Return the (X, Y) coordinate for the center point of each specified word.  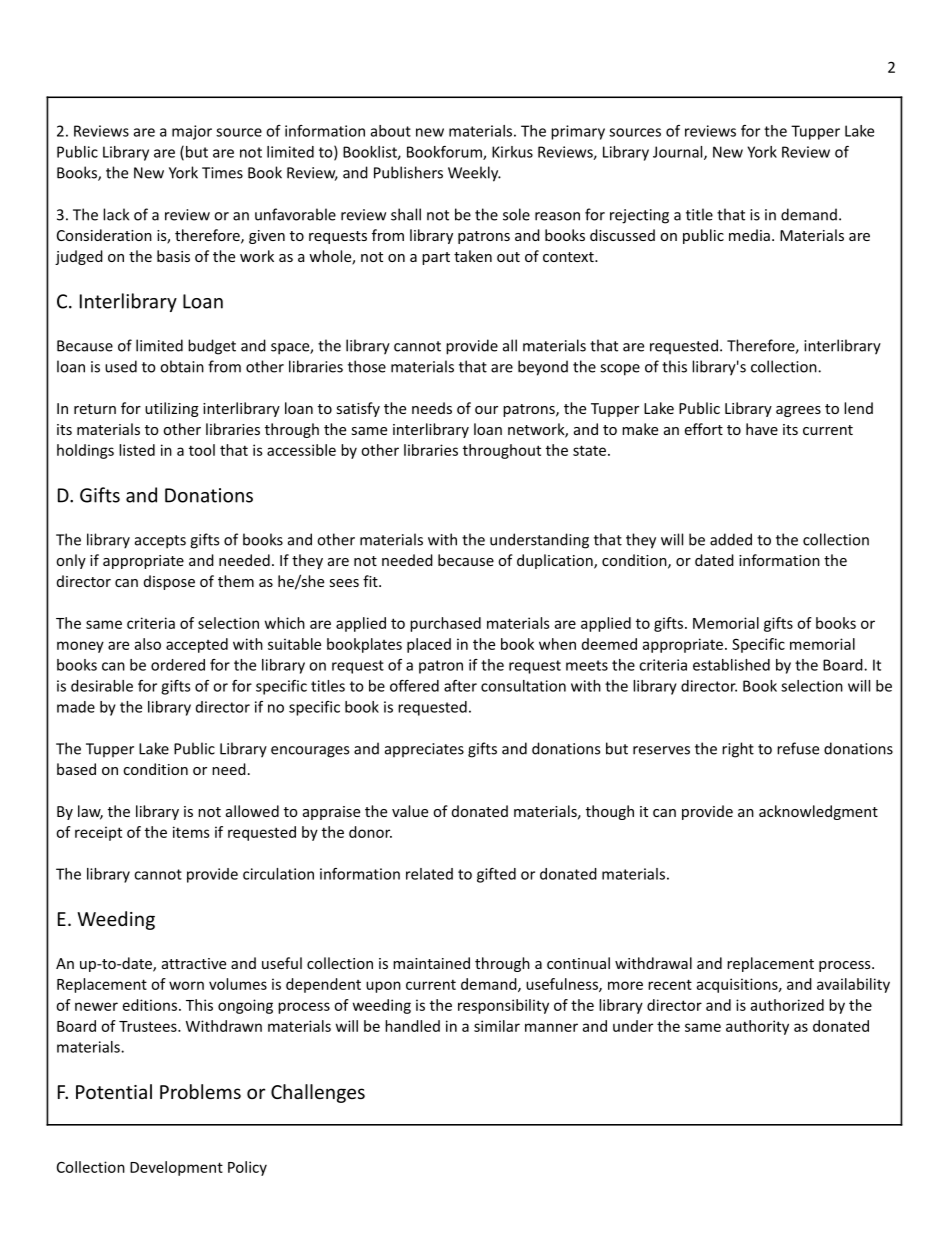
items (191, 832)
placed (429, 645)
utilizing (172, 409)
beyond (543, 368)
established (731, 665)
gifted (496, 875)
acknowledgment (818, 812)
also (148, 644)
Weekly (474, 174)
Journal (679, 153)
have (762, 429)
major (192, 132)
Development (176, 1168)
